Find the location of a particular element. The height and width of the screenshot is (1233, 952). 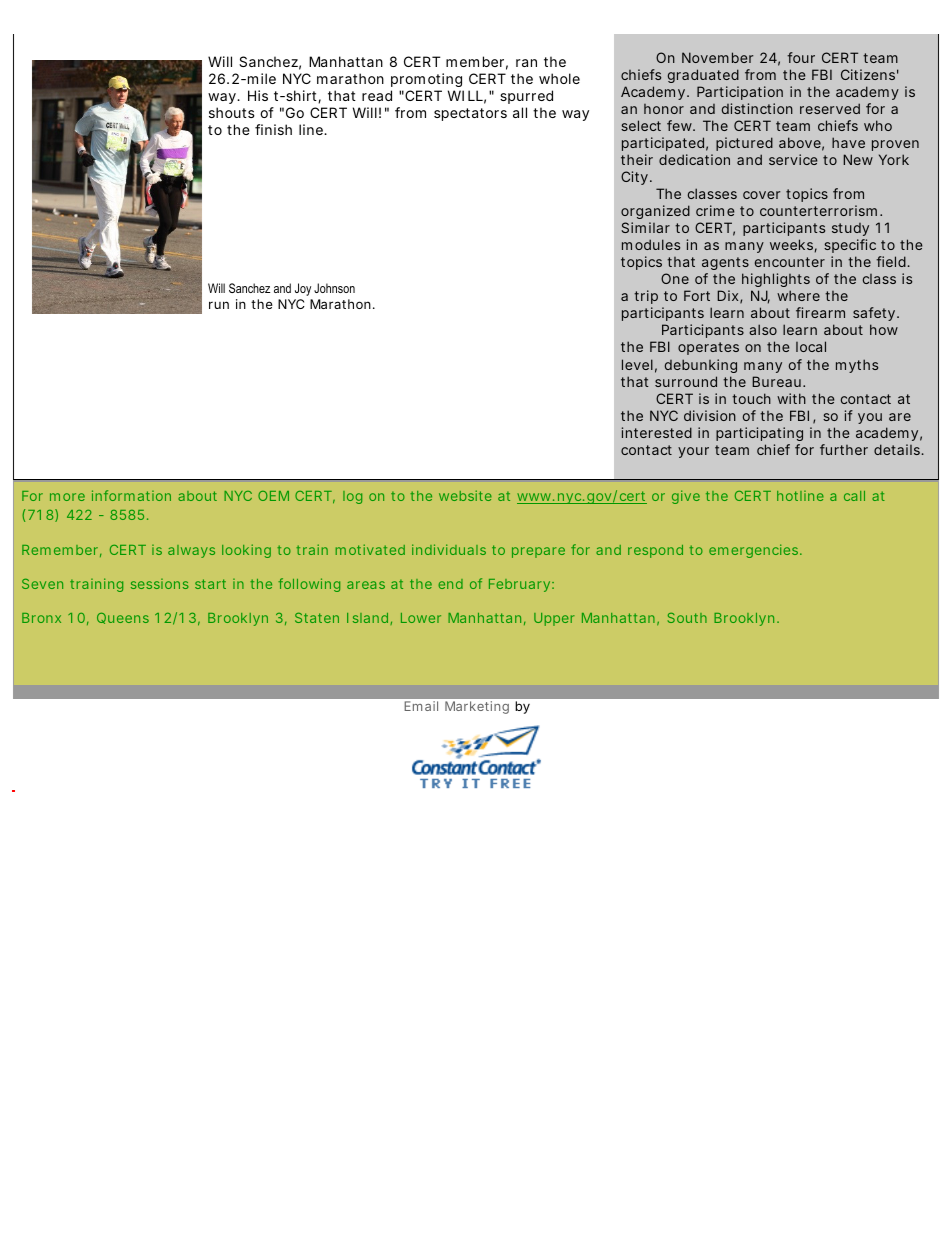

His is located at coordinates (258, 95).
